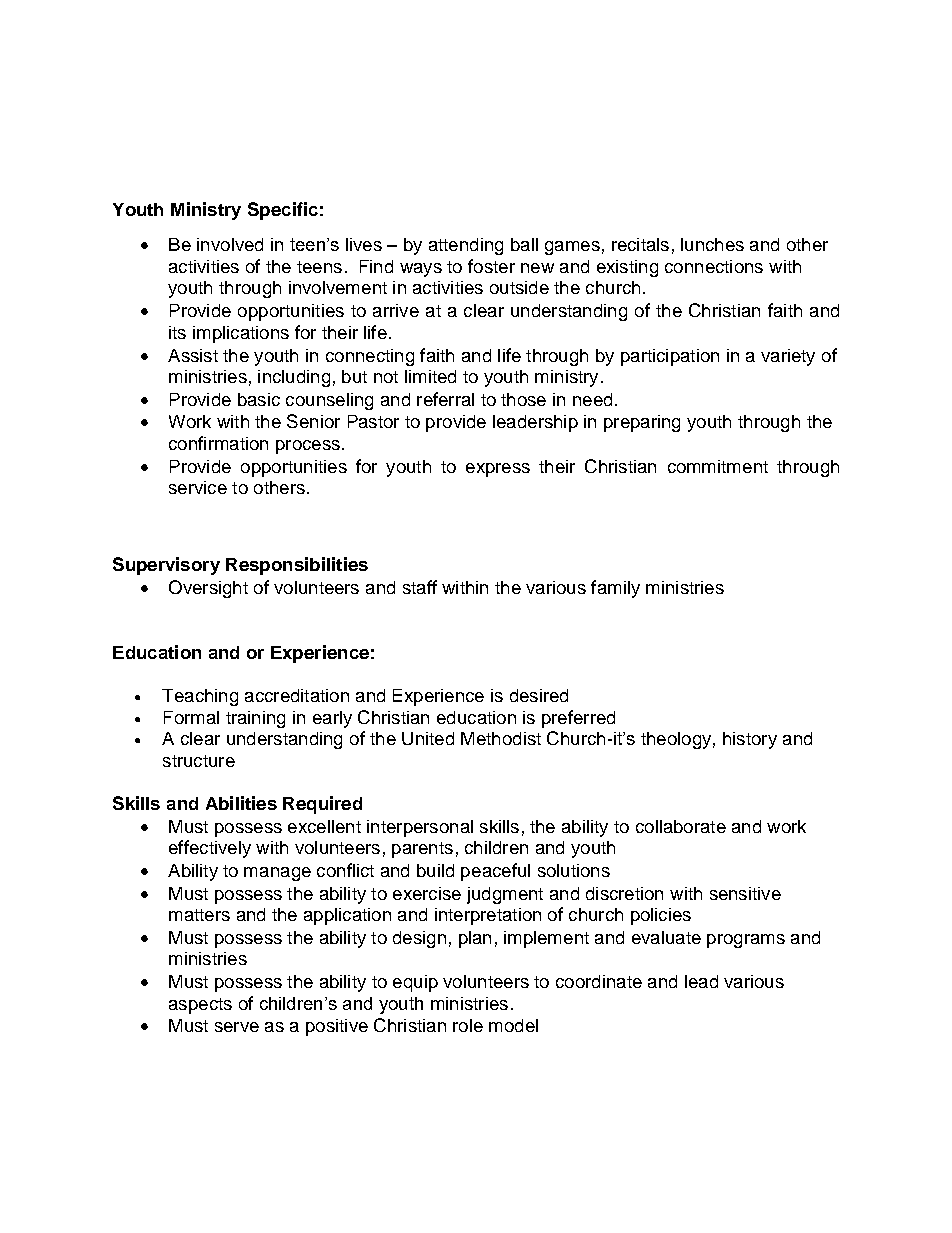 The height and width of the image is (1233, 952). Describe the element at coordinates (615, 589) in the image. I see `family` at that location.
